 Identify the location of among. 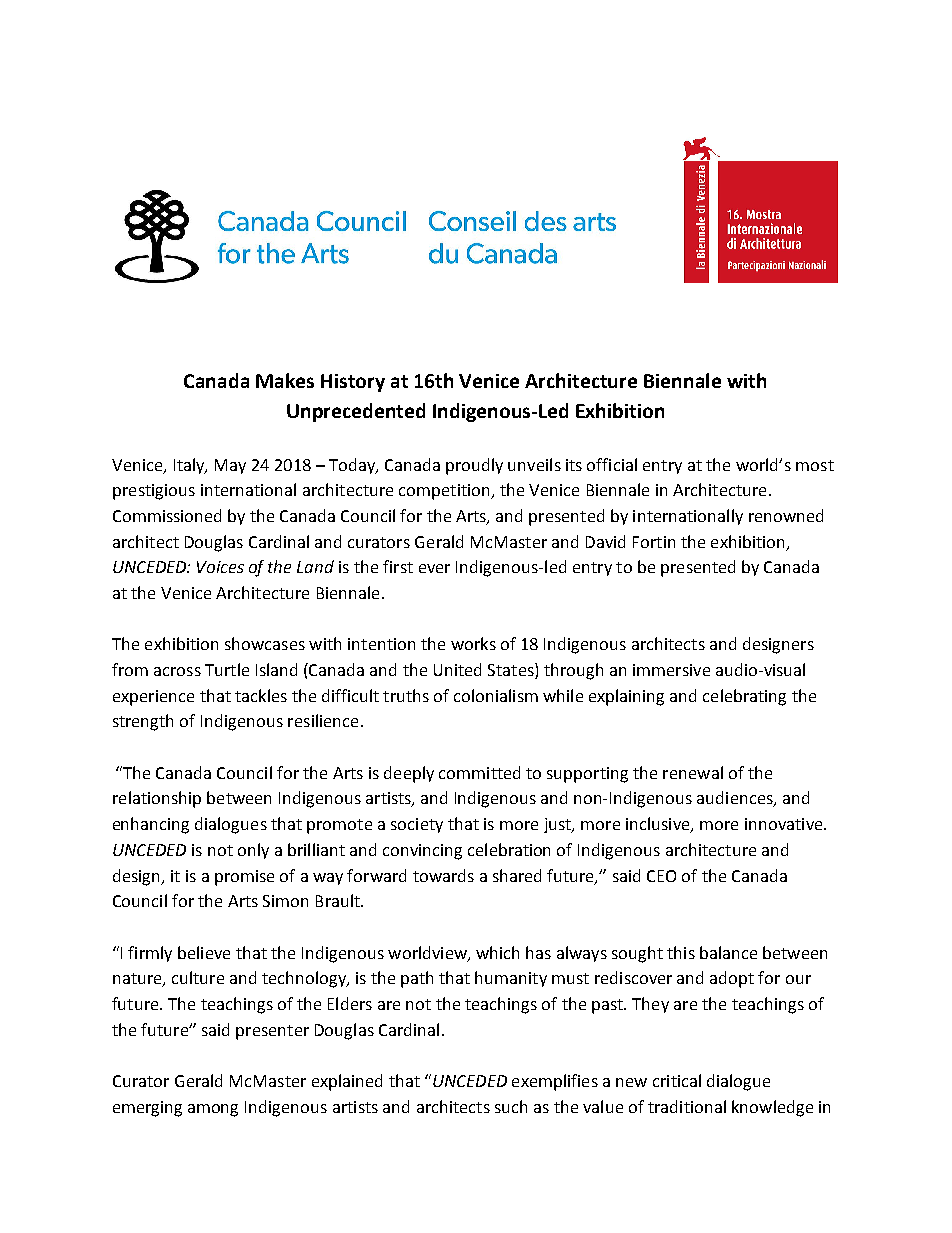
(213, 1110).
